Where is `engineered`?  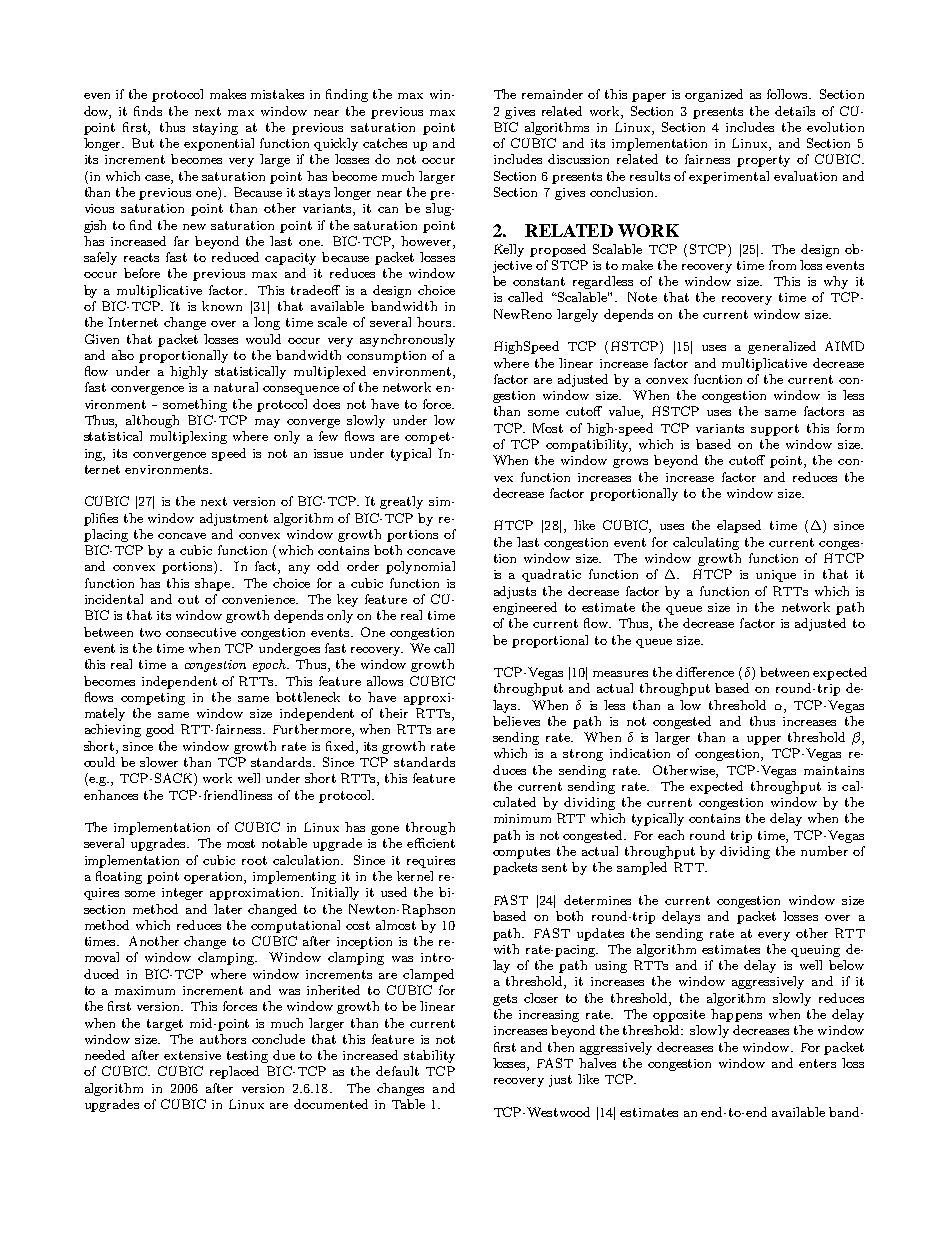 engineered is located at coordinates (525, 608).
